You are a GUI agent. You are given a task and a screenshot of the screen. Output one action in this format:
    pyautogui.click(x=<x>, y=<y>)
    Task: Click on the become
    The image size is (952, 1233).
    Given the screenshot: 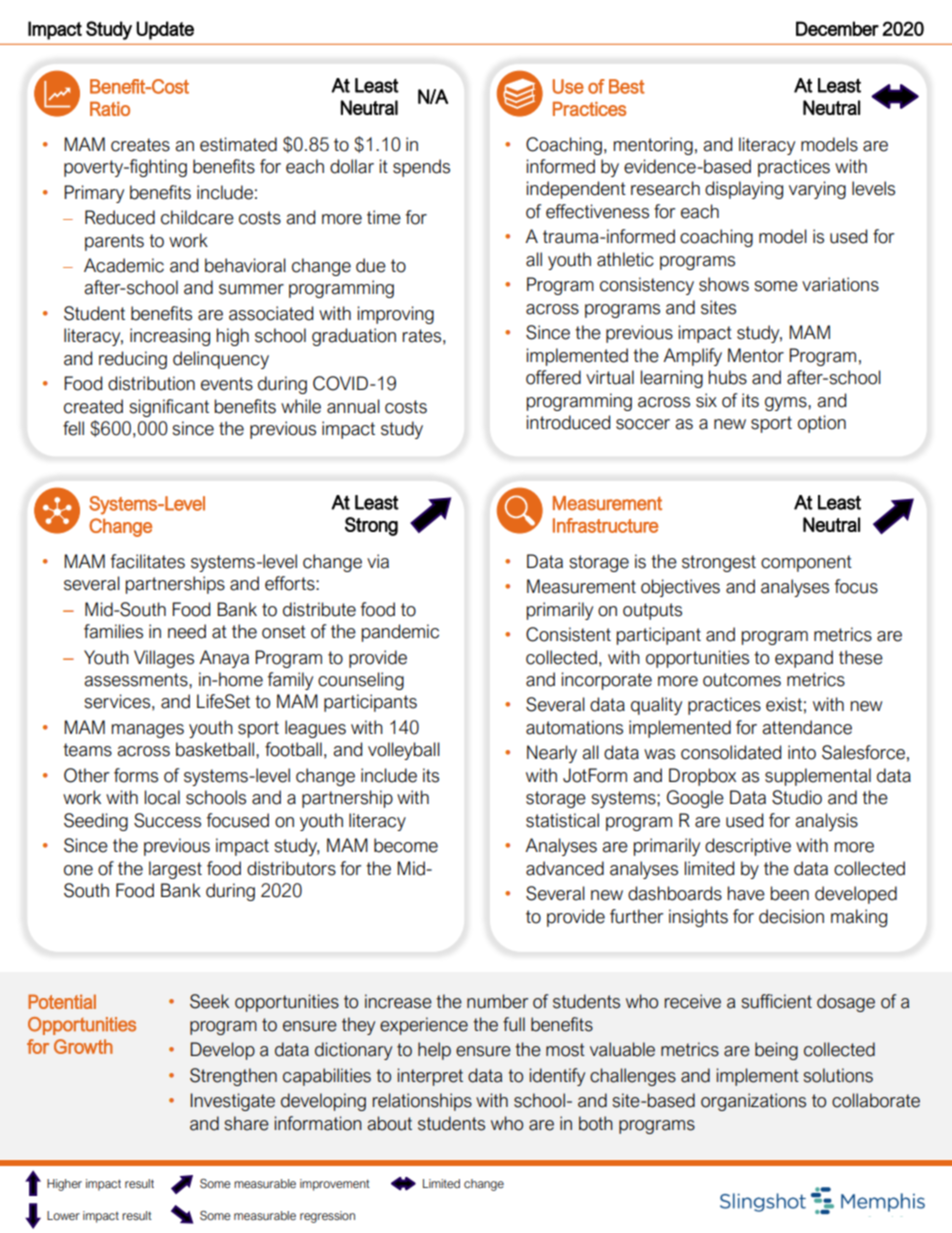 What is the action you would take?
    pyautogui.click(x=406, y=845)
